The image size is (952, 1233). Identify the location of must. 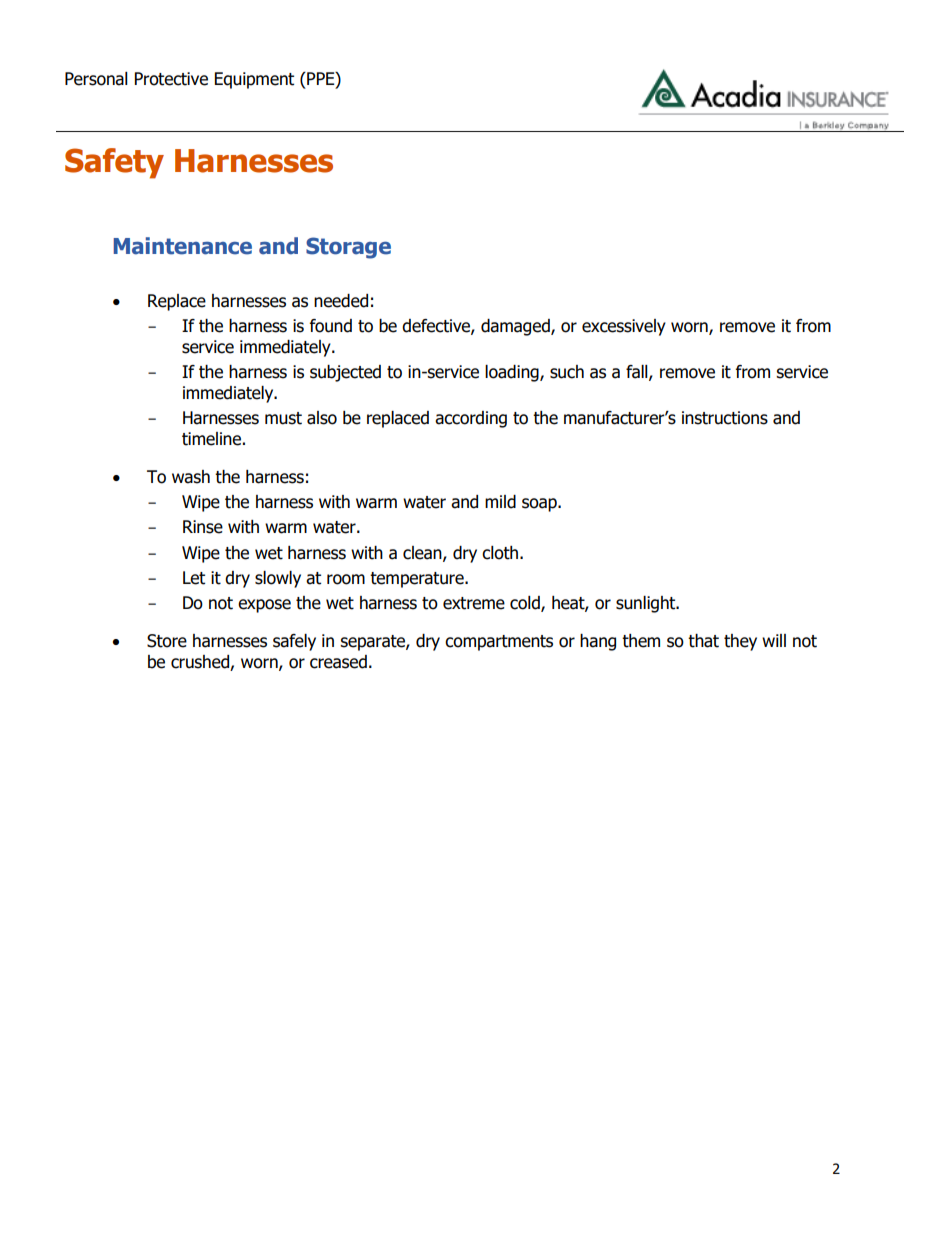
(283, 418).
